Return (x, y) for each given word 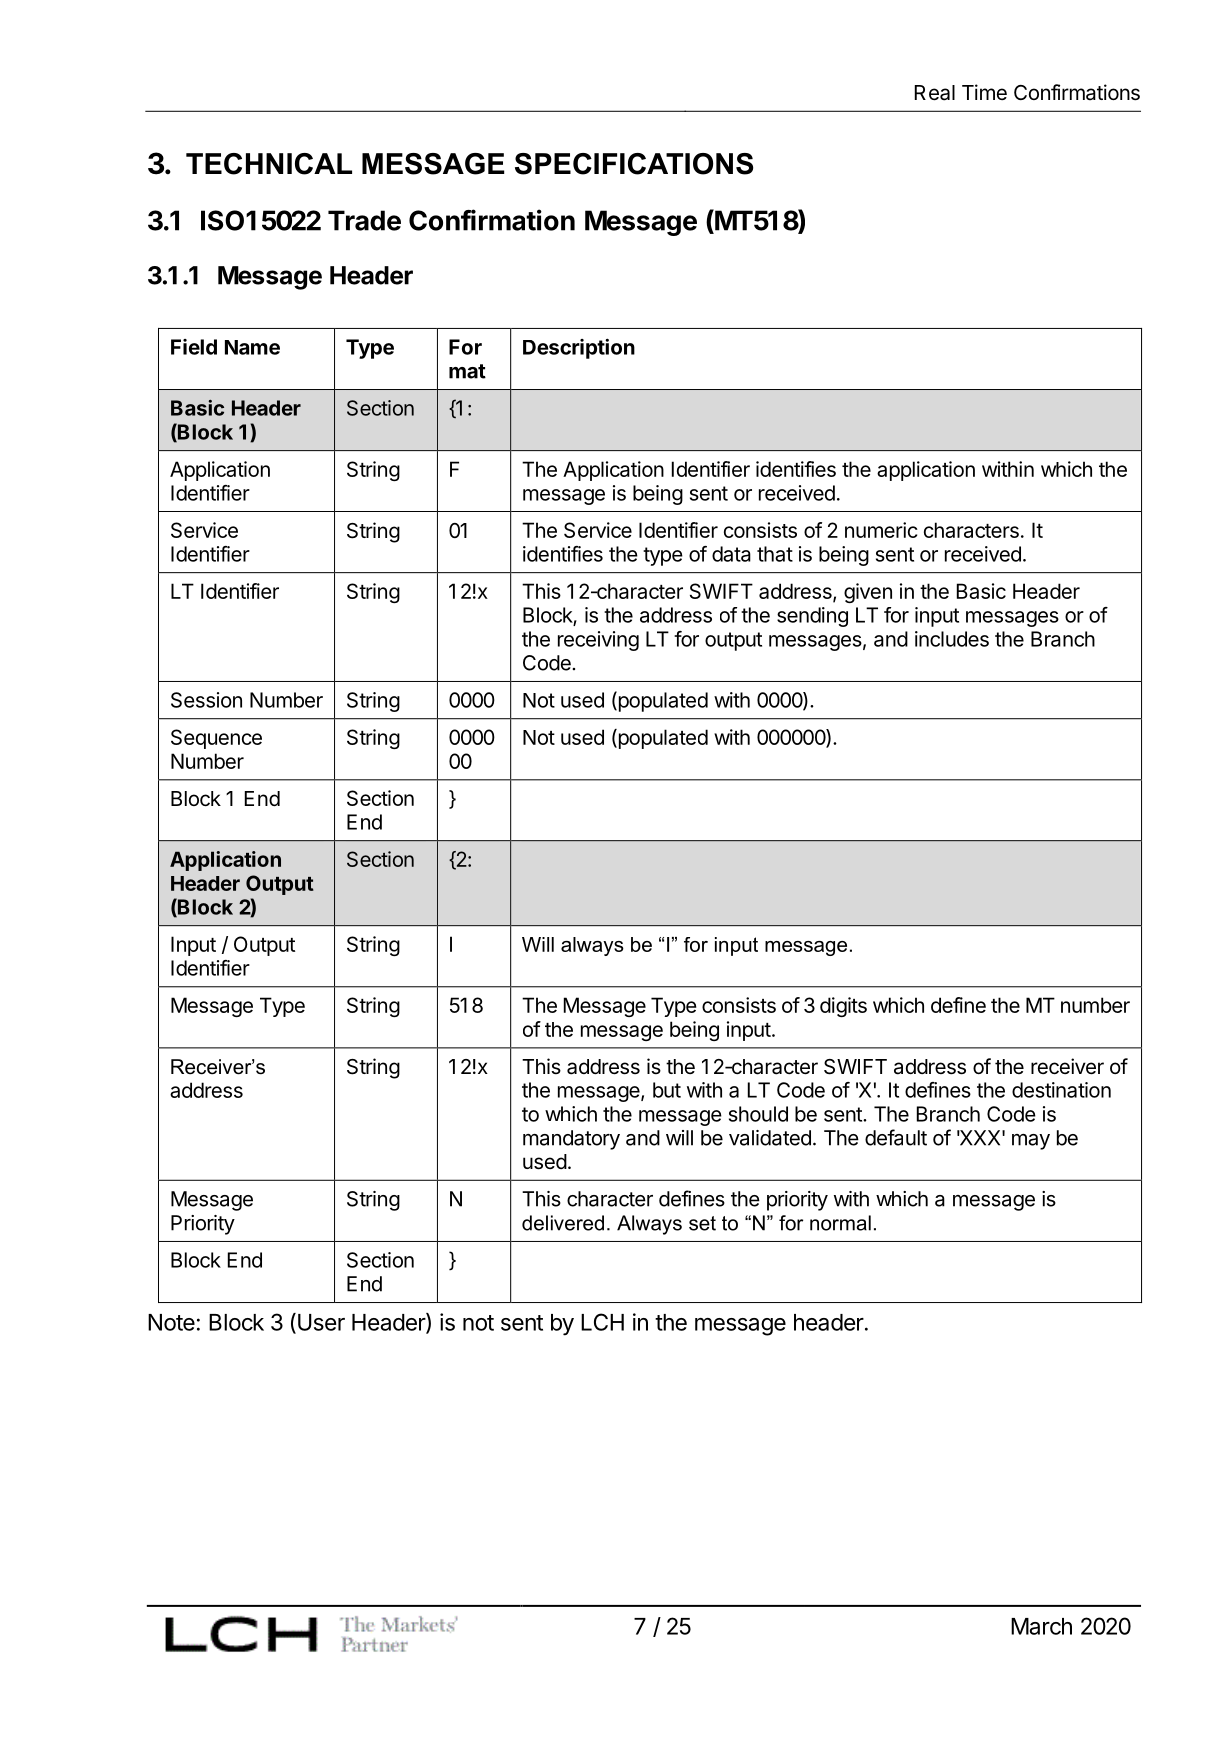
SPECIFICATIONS (634, 164)
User (321, 1322)
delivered (563, 1223)
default (896, 1137)
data (731, 554)
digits (843, 1007)
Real (935, 93)
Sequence (216, 739)
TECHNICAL (269, 164)
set (702, 1223)
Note (171, 1322)
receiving (598, 641)
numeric (881, 530)
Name (252, 347)
